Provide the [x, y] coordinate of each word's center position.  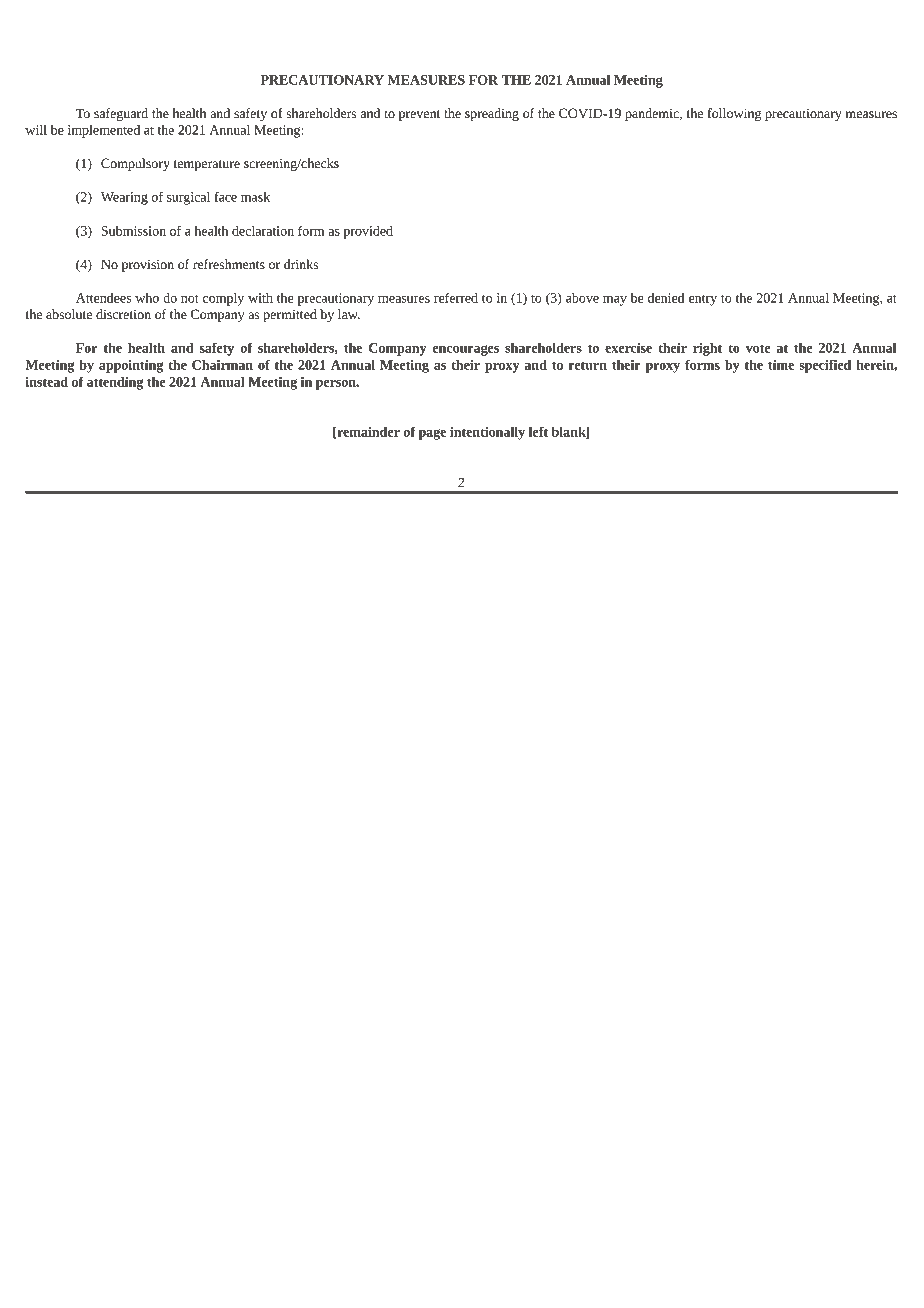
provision [148, 265]
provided [368, 232]
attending [115, 383]
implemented [104, 131]
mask [255, 197]
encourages [466, 350]
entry [703, 300]
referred [456, 297]
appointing [131, 366]
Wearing [124, 198]
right [707, 349]
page [432, 434]
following [734, 114]
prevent [419, 115]
